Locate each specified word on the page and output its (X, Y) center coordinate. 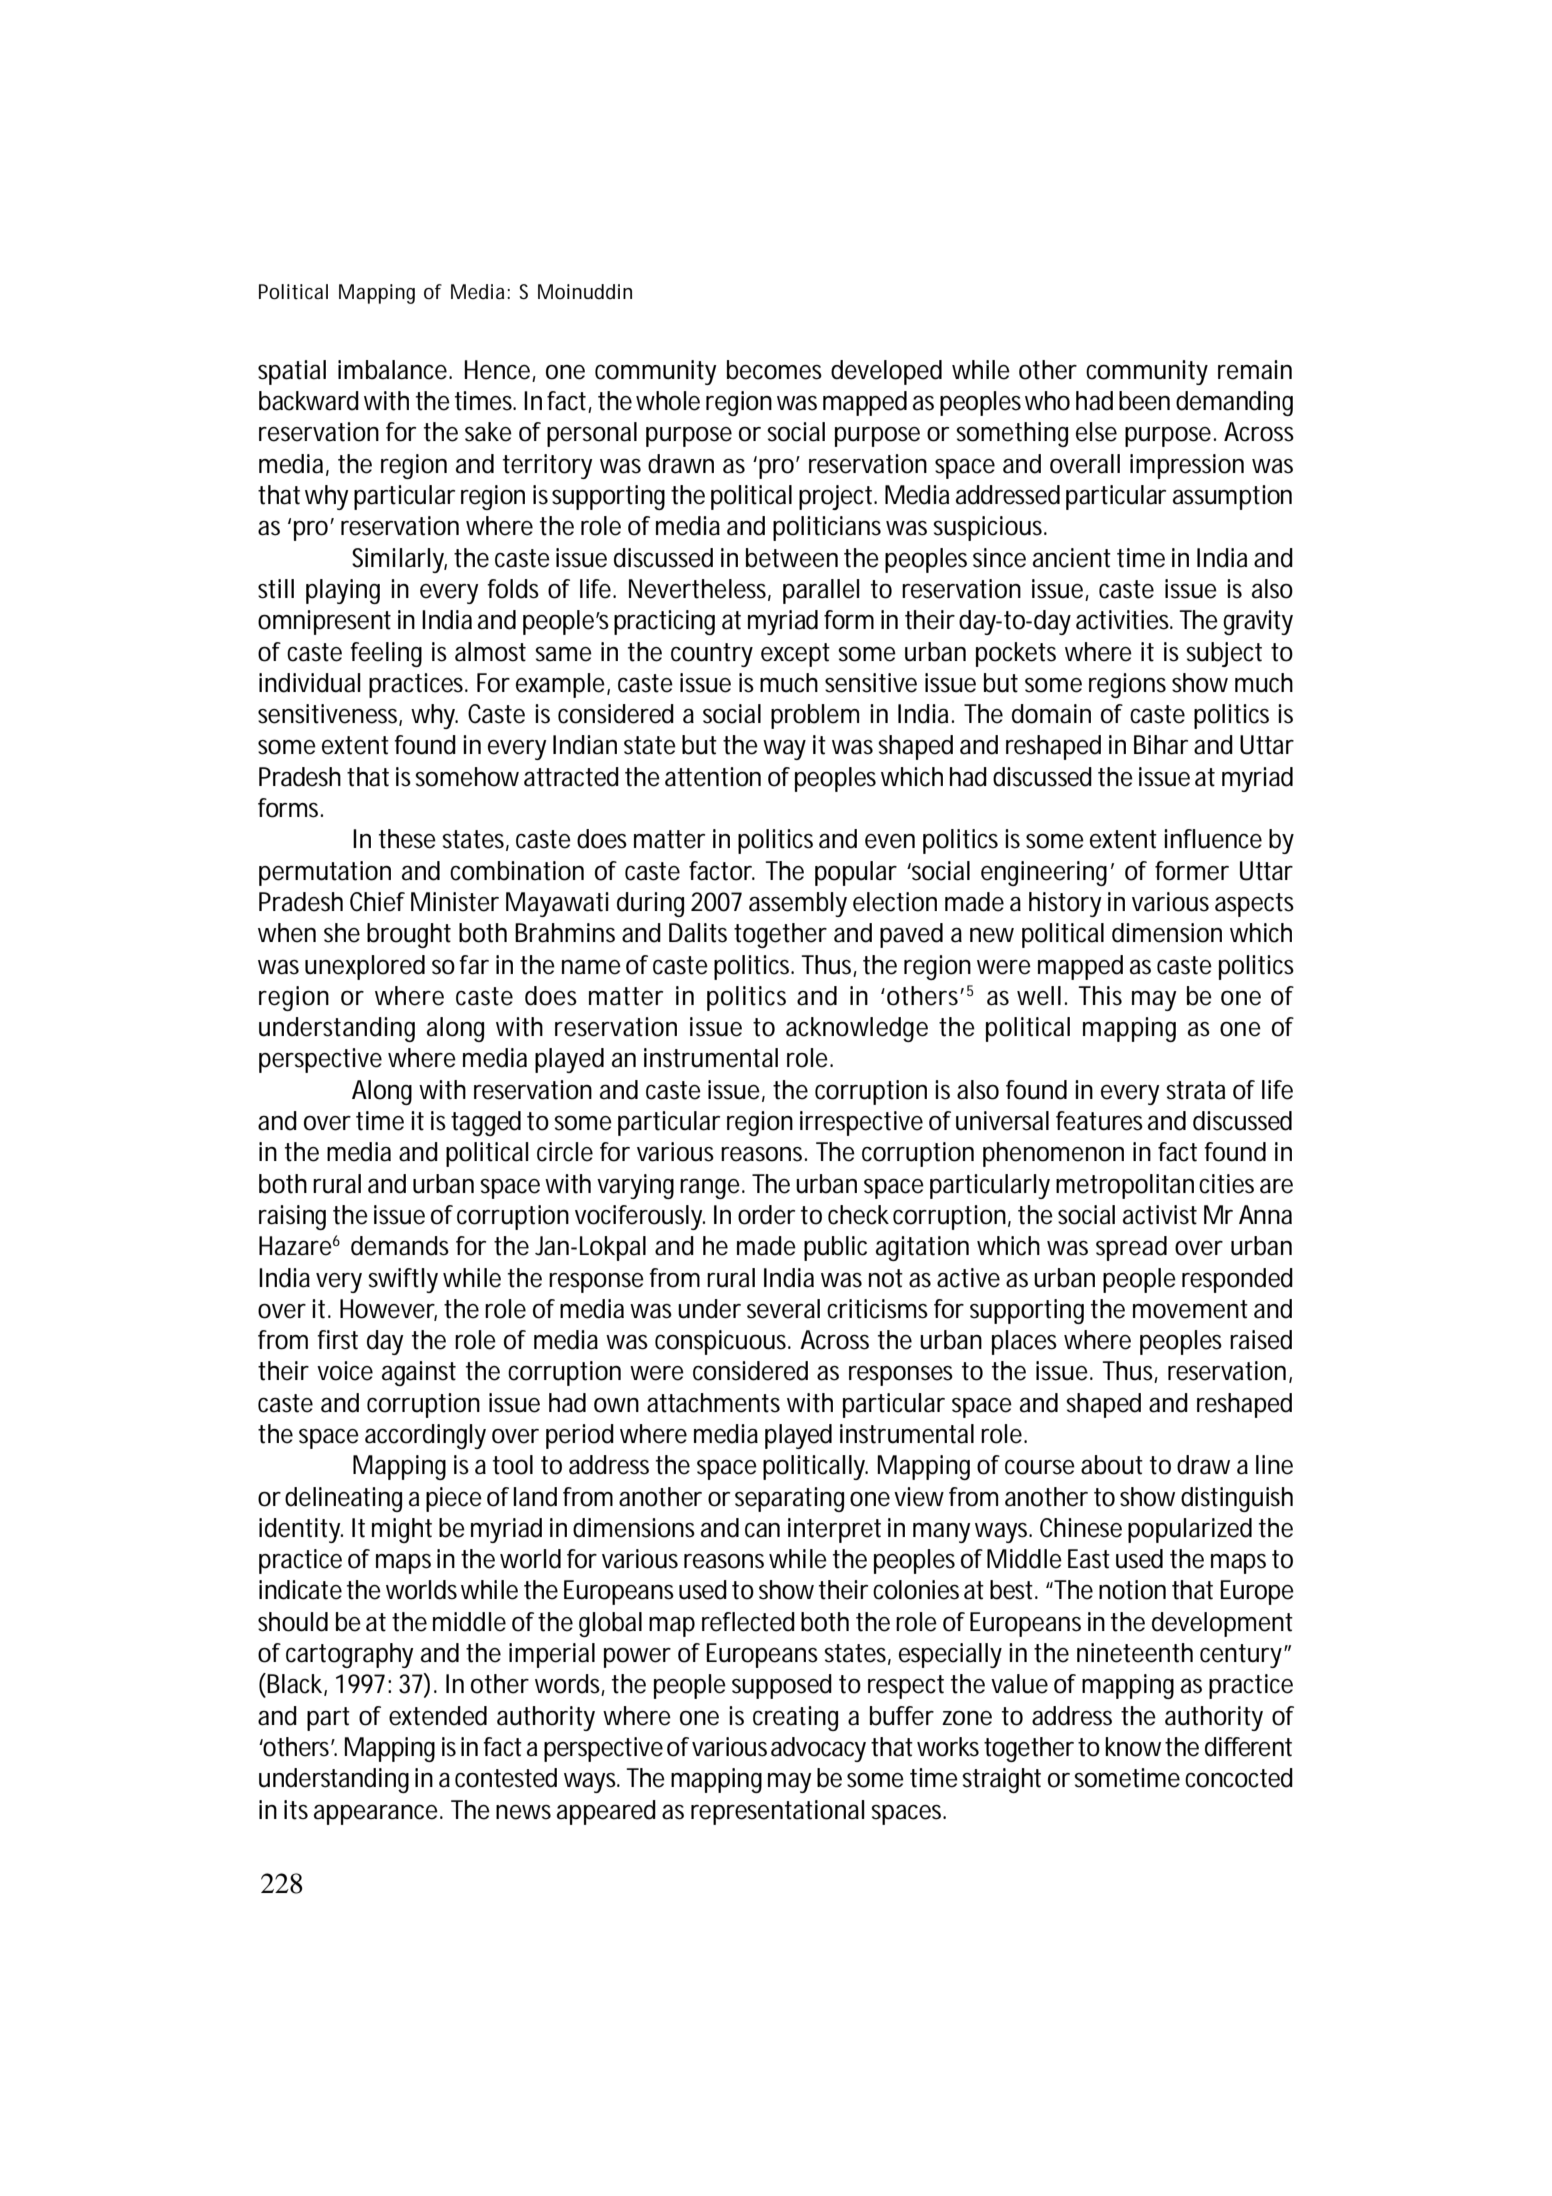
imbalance (394, 370)
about (1112, 1465)
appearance (377, 1814)
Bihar (1161, 745)
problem (815, 716)
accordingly (425, 1436)
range (711, 1188)
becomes (774, 370)
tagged (486, 1123)
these (407, 839)
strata (1195, 1090)
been (1144, 401)
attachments (713, 1403)
